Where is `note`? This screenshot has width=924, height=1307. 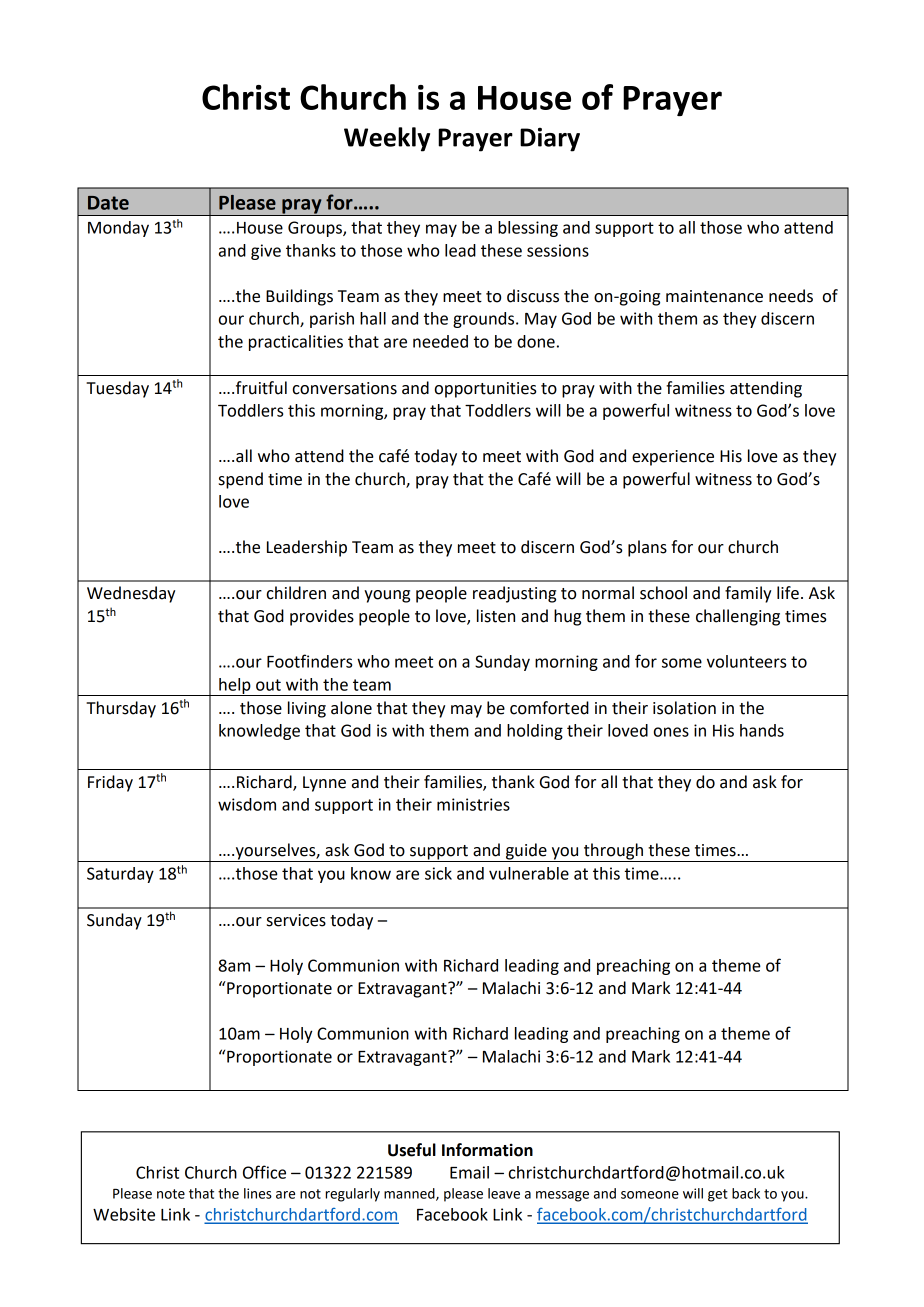 note is located at coordinates (171, 1194).
